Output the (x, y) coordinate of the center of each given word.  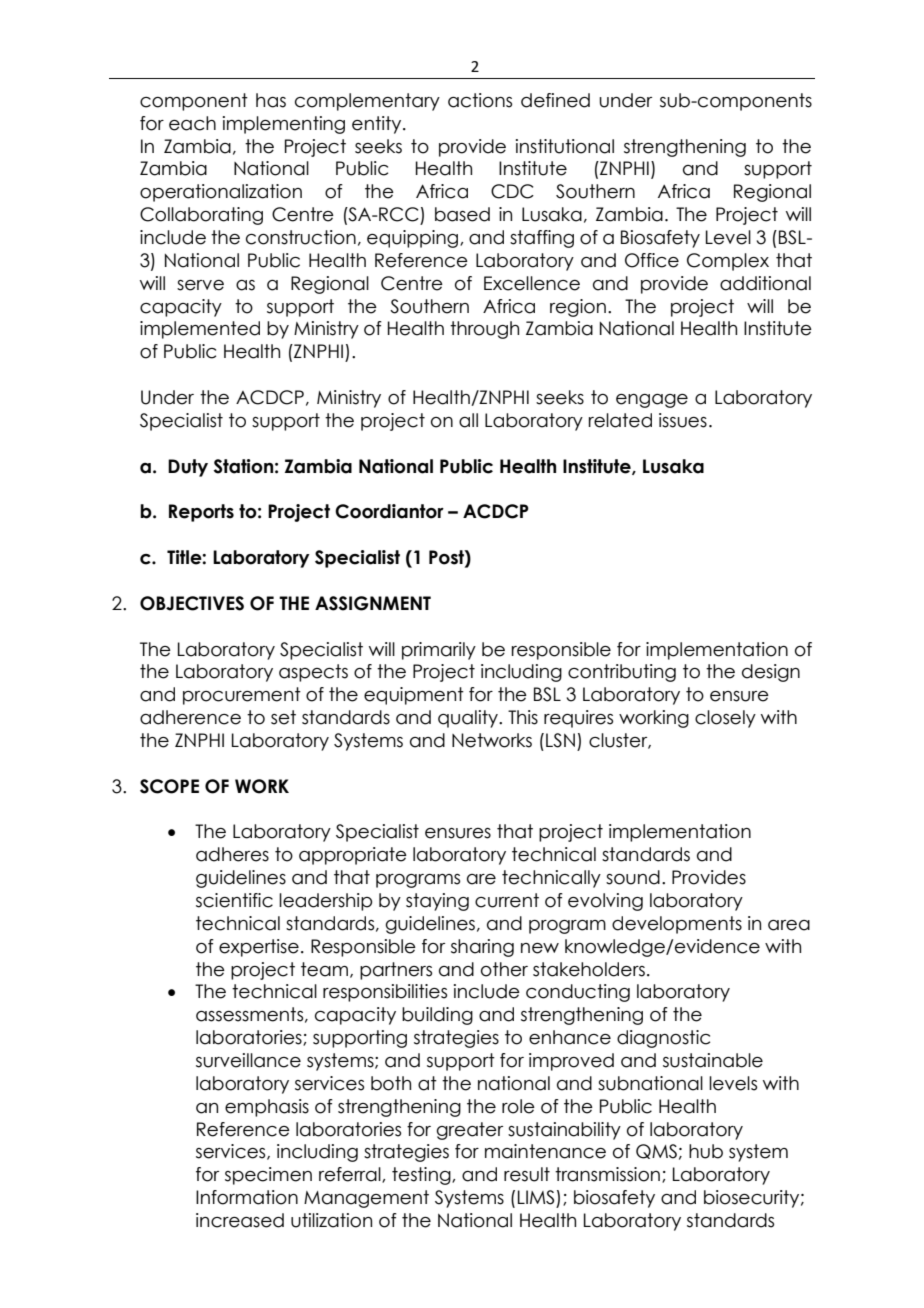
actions (480, 100)
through (484, 330)
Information (247, 1197)
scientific (234, 900)
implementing (284, 125)
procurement (242, 696)
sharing (482, 948)
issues (683, 420)
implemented (200, 330)
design (771, 673)
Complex (728, 262)
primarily (439, 651)
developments (677, 925)
